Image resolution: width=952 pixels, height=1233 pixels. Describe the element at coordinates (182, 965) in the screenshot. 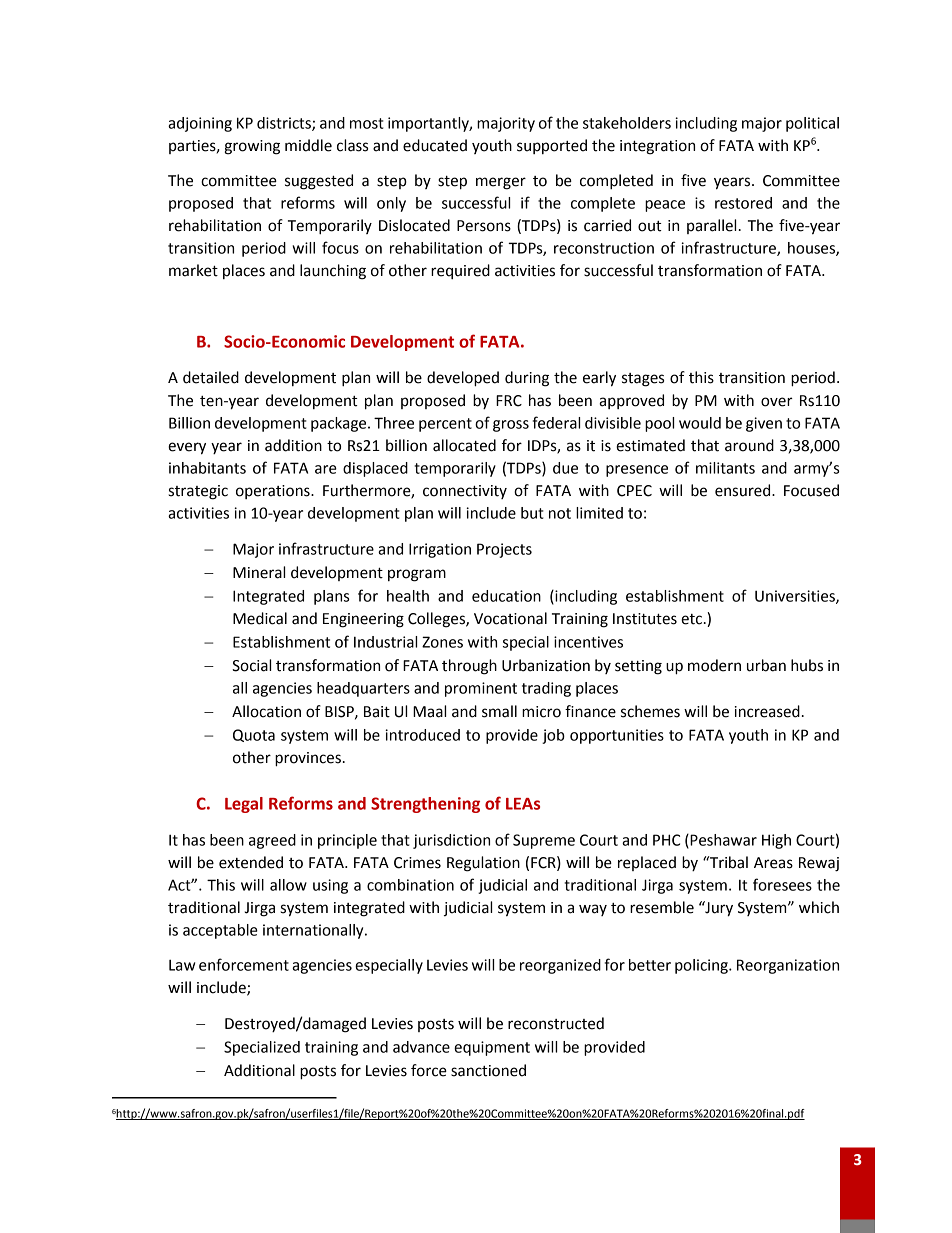

I see `Law` at that location.
